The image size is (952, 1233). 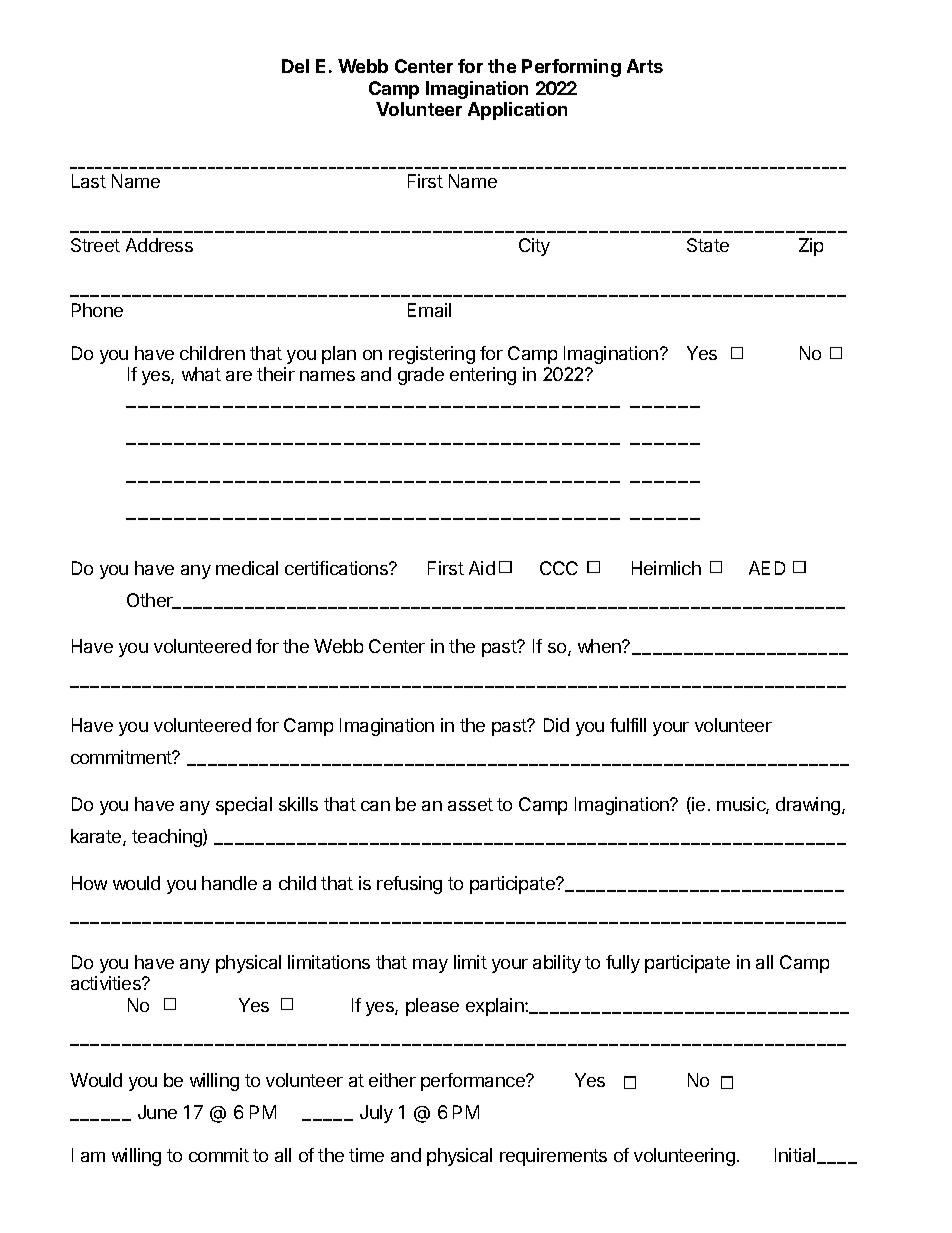 What do you see at coordinates (645, 66) in the screenshot?
I see `Arts` at bounding box center [645, 66].
